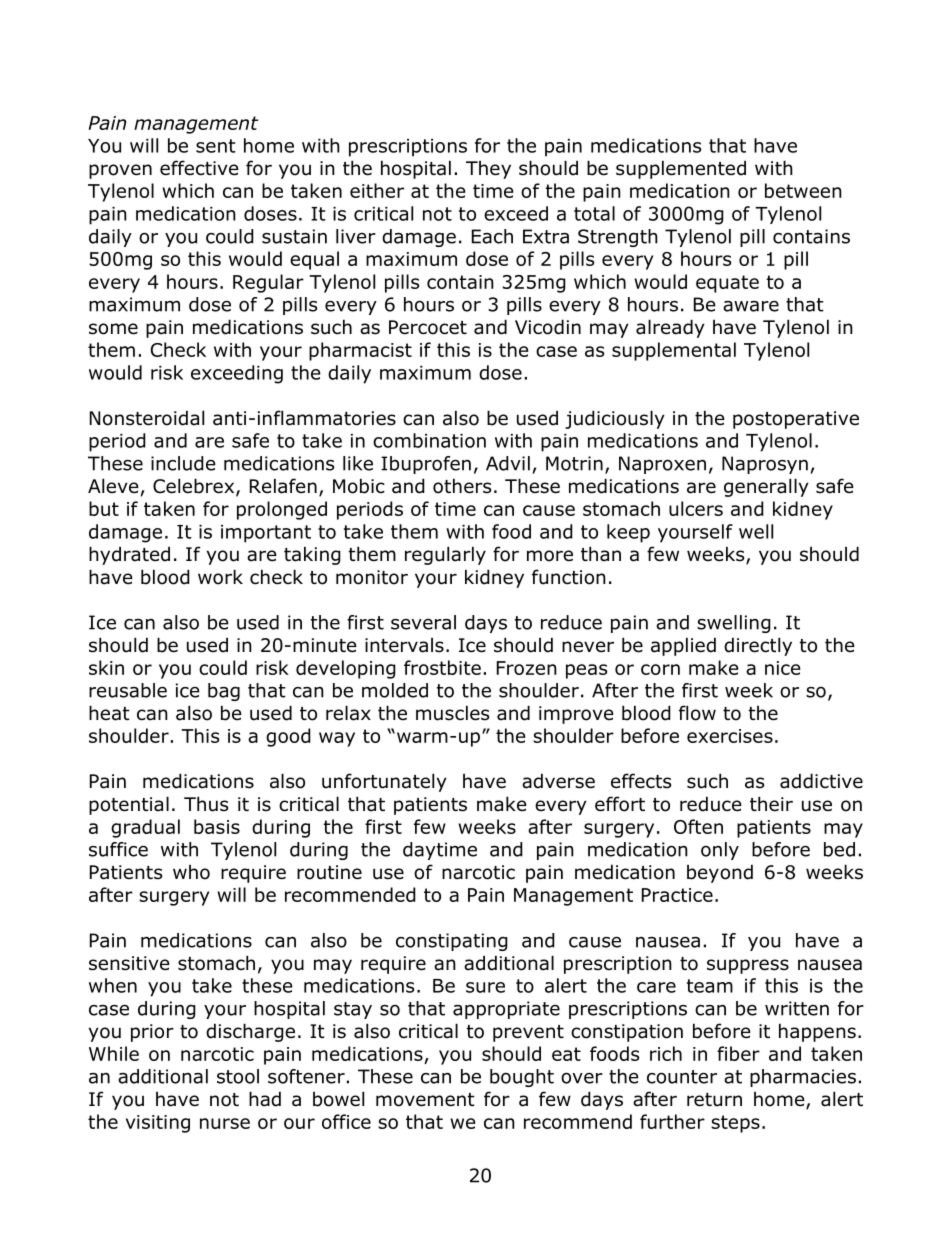  I want to click on movement, so click(425, 1100).
